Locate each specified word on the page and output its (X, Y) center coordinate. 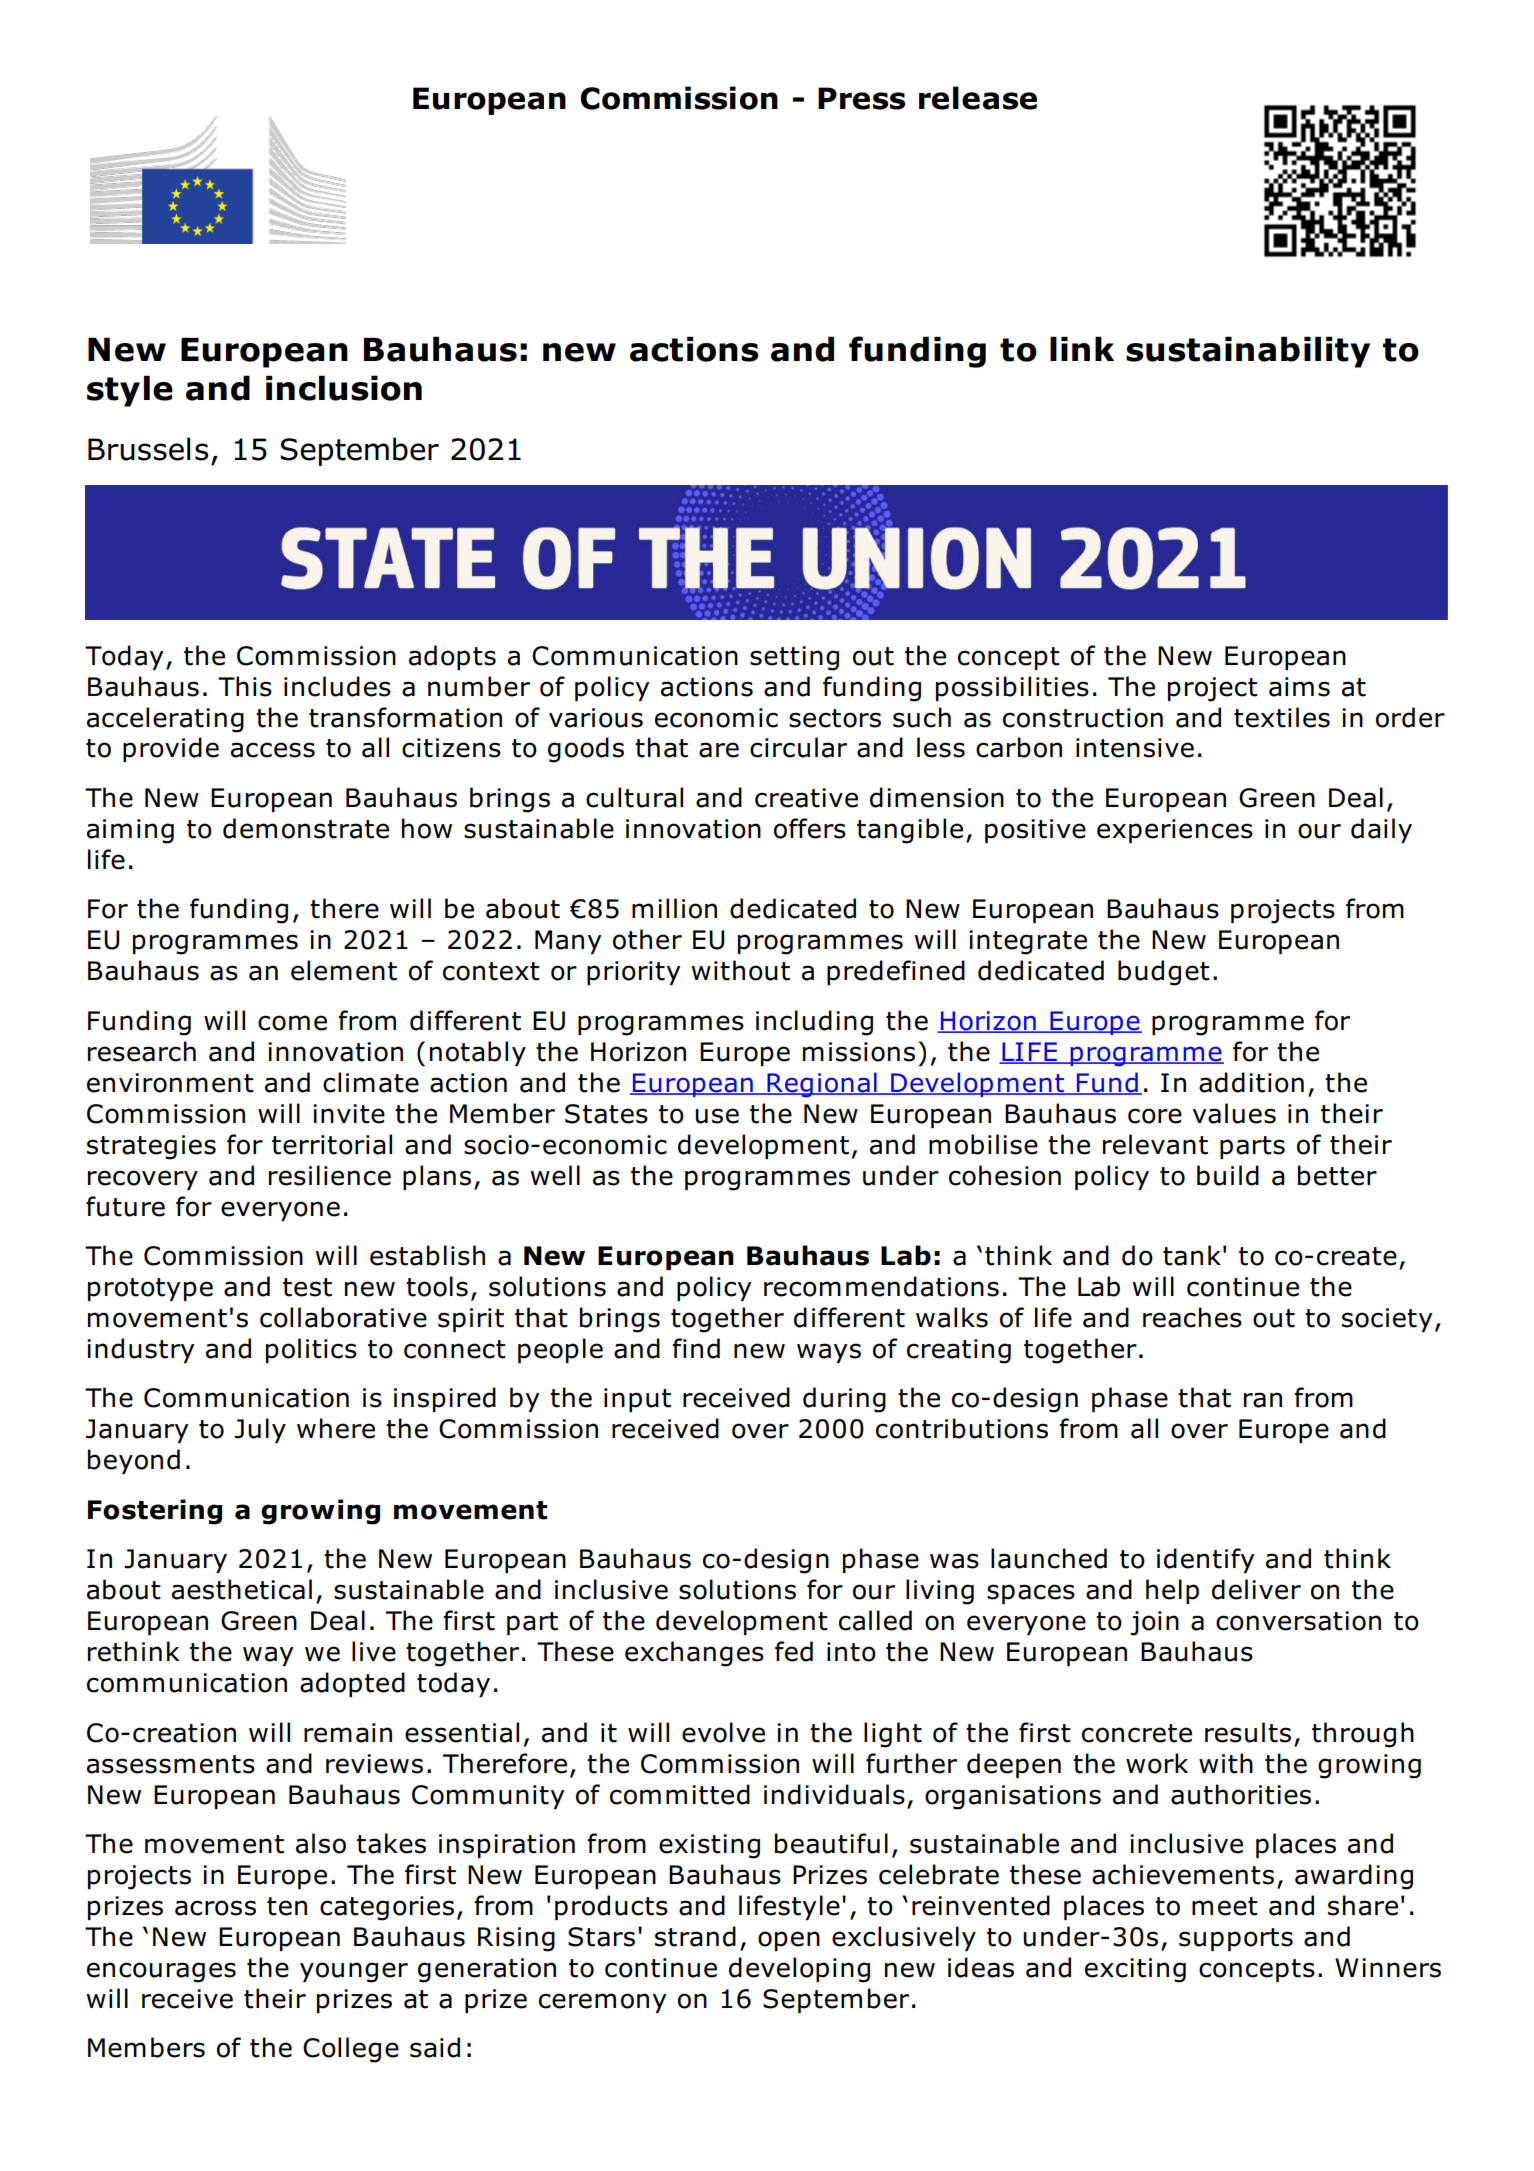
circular (798, 747)
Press (861, 98)
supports (1236, 1939)
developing (799, 1970)
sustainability (1248, 352)
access (273, 750)
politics (311, 1350)
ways (829, 1353)
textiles (1282, 717)
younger (354, 1972)
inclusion (344, 388)
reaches (1192, 1317)
